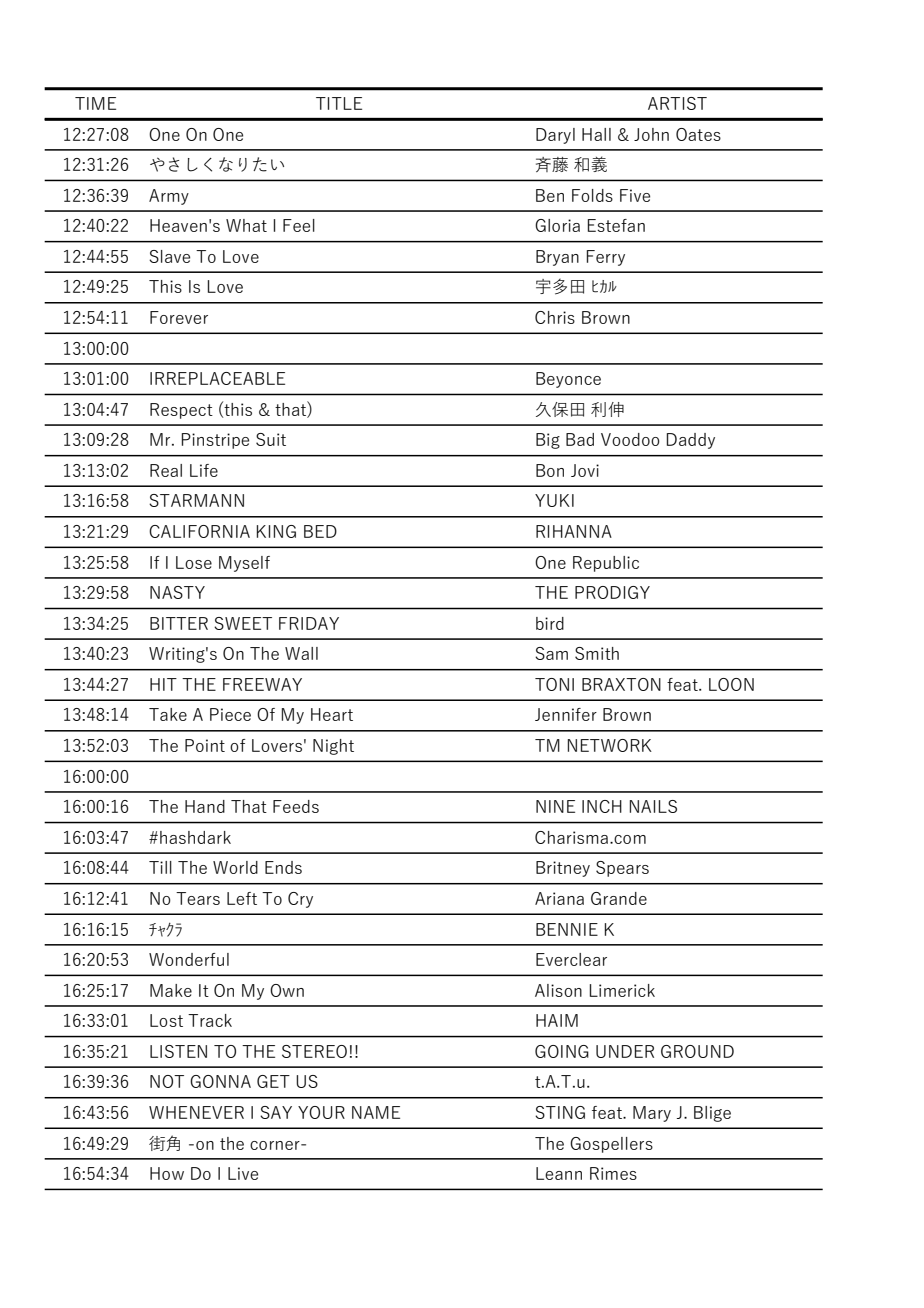  I want to click on How, so click(167, 1173).
